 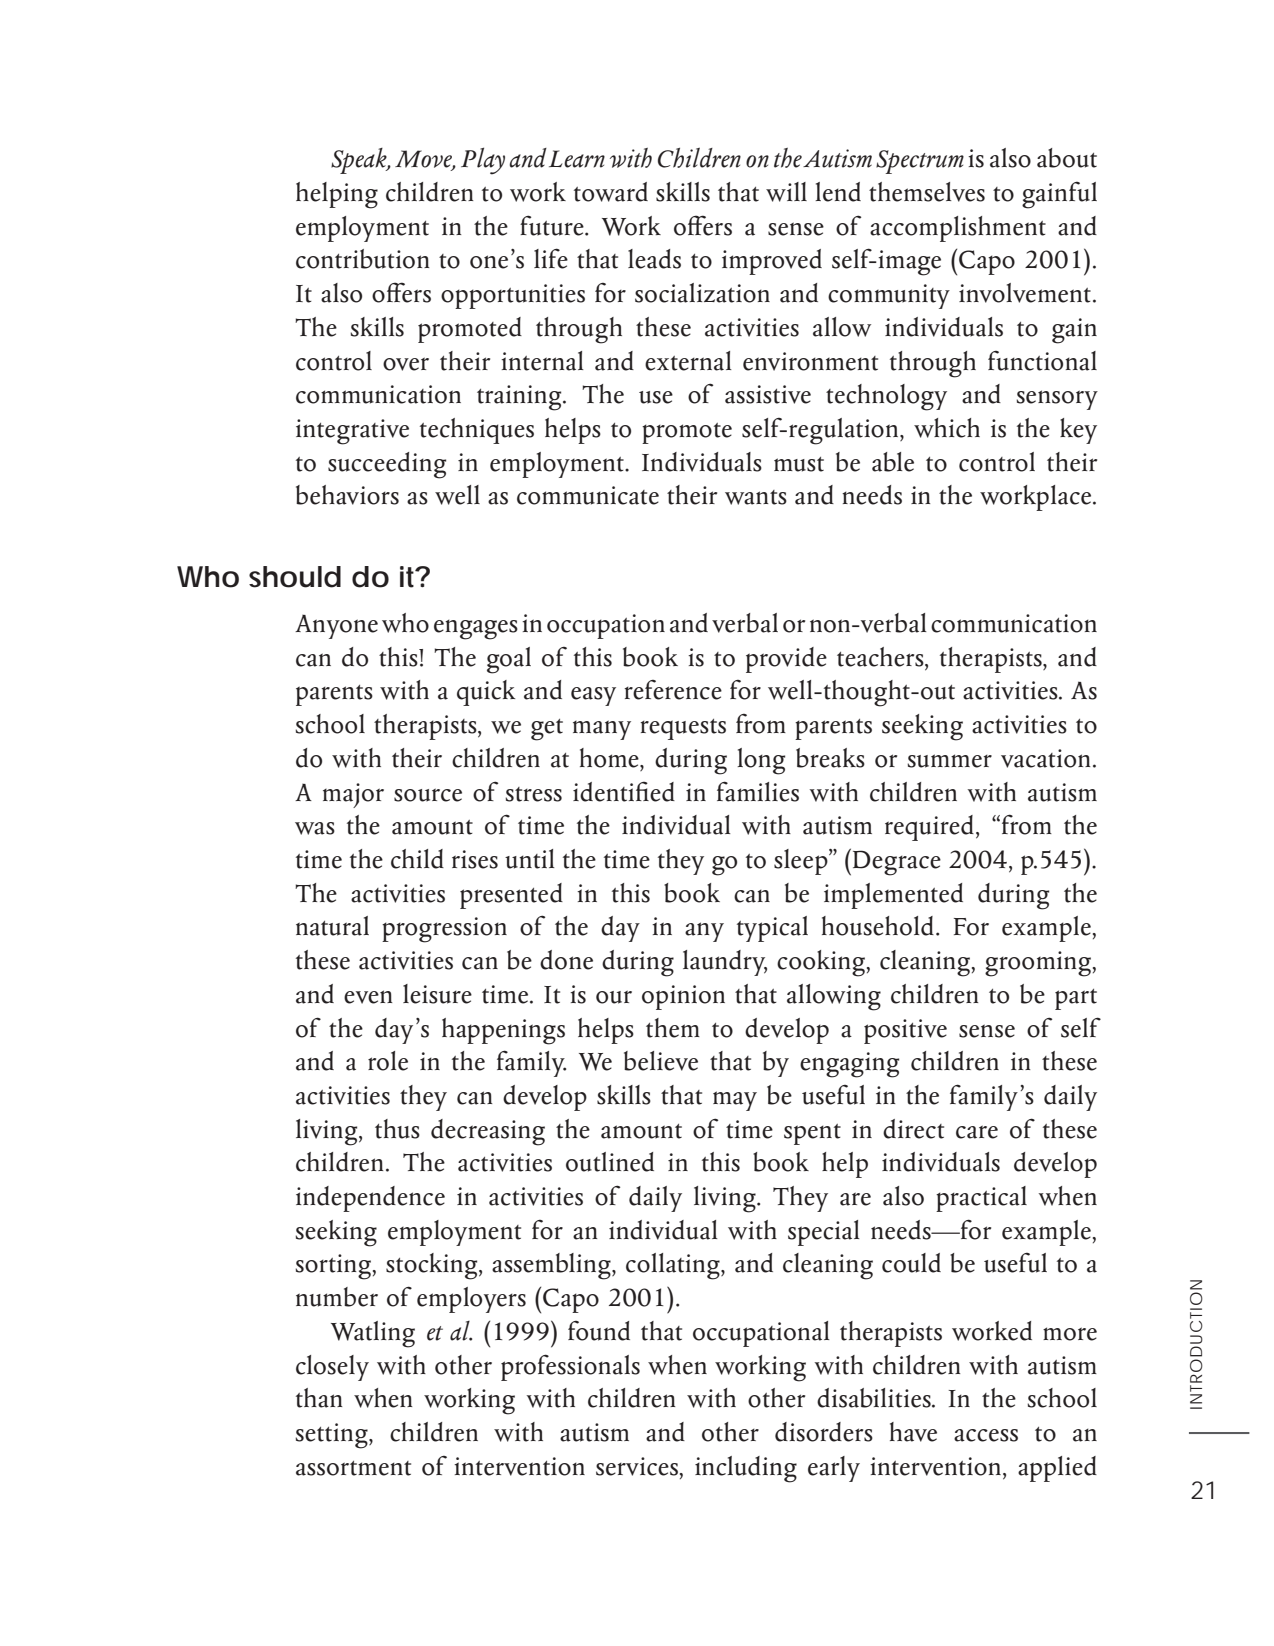 What do you see at coordinates (654, 259) in the image?
I see `leads` at bounding box center [654, 259].
